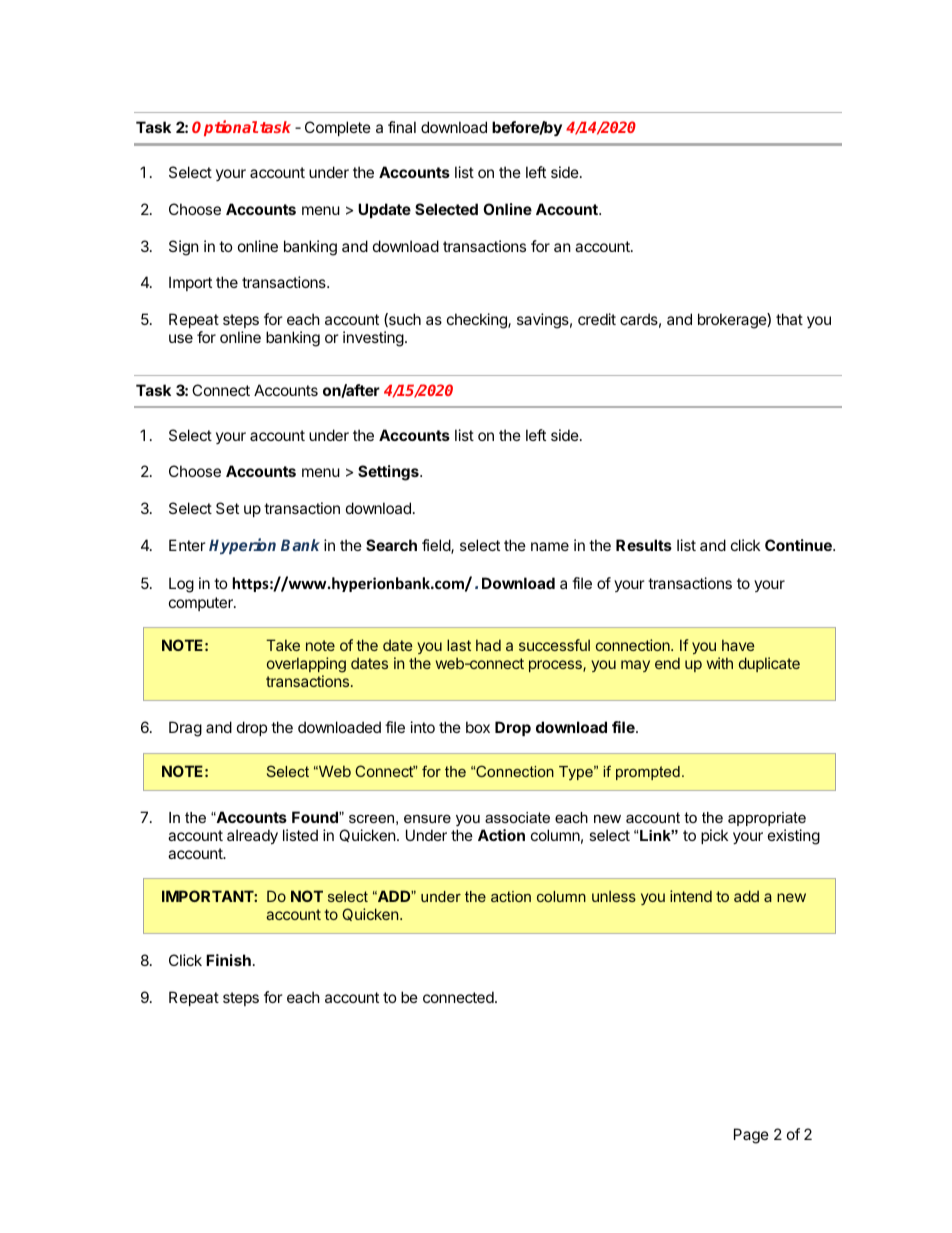  What do you see at coordinates (478, 321) in the page?
I see `checking` at bounding box center [478, 321].
